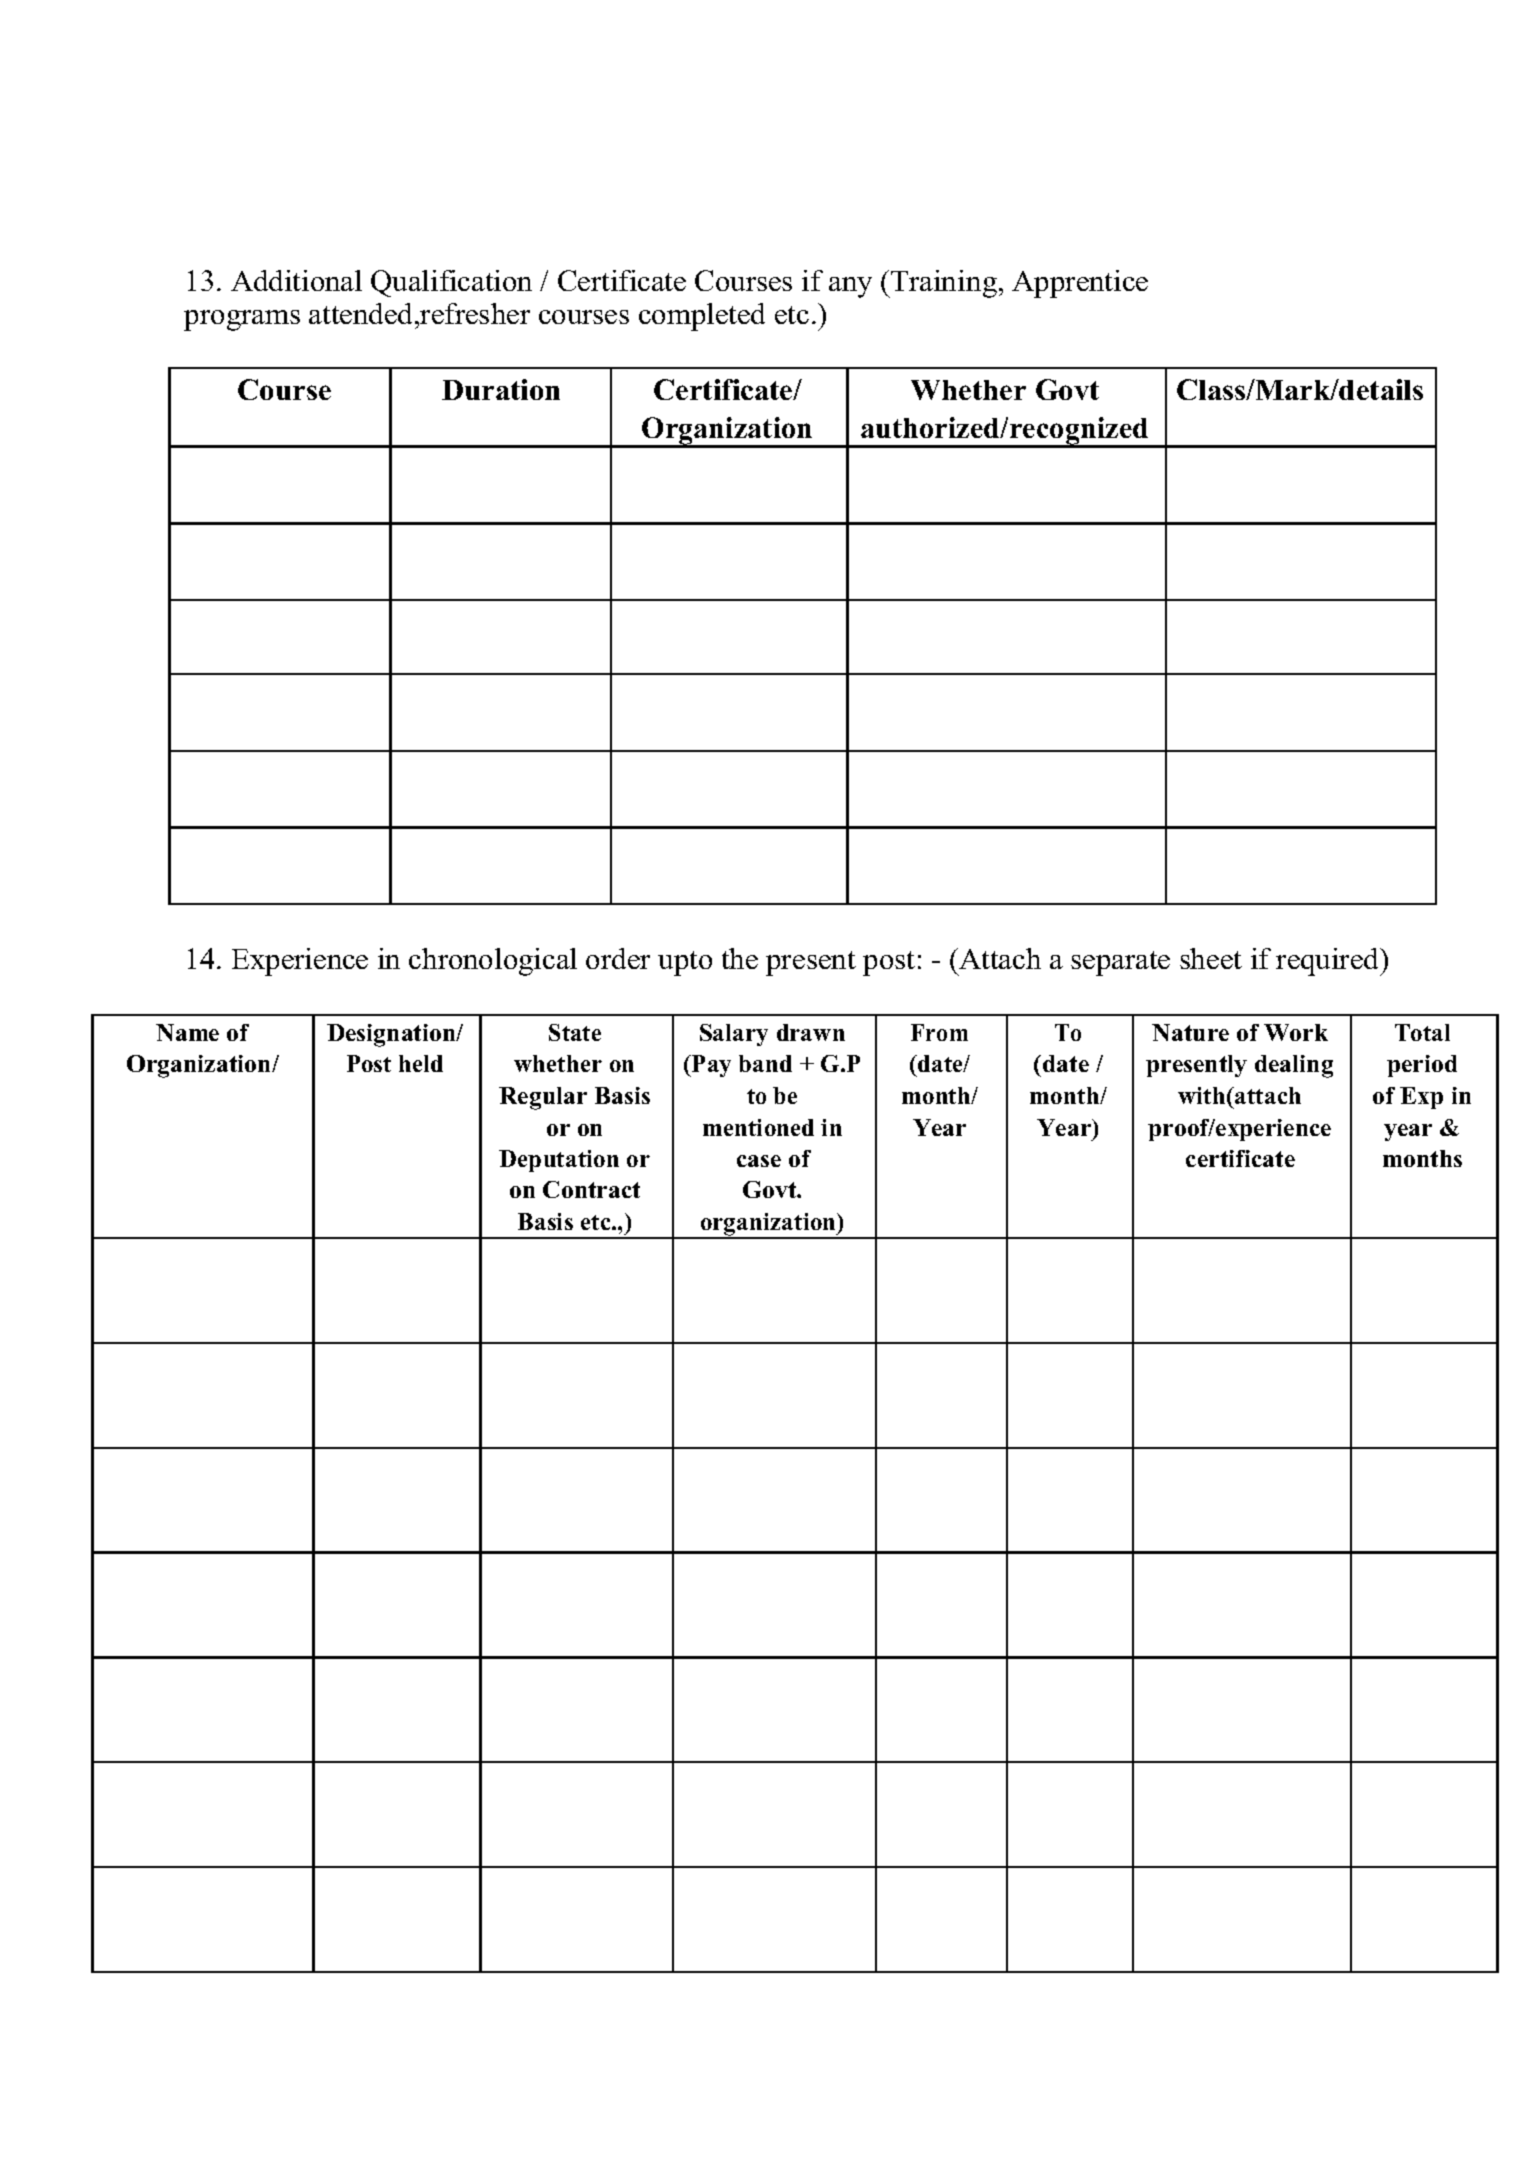 The image size is (1528, 2162). I want to click on required, so click(1329, 962).
